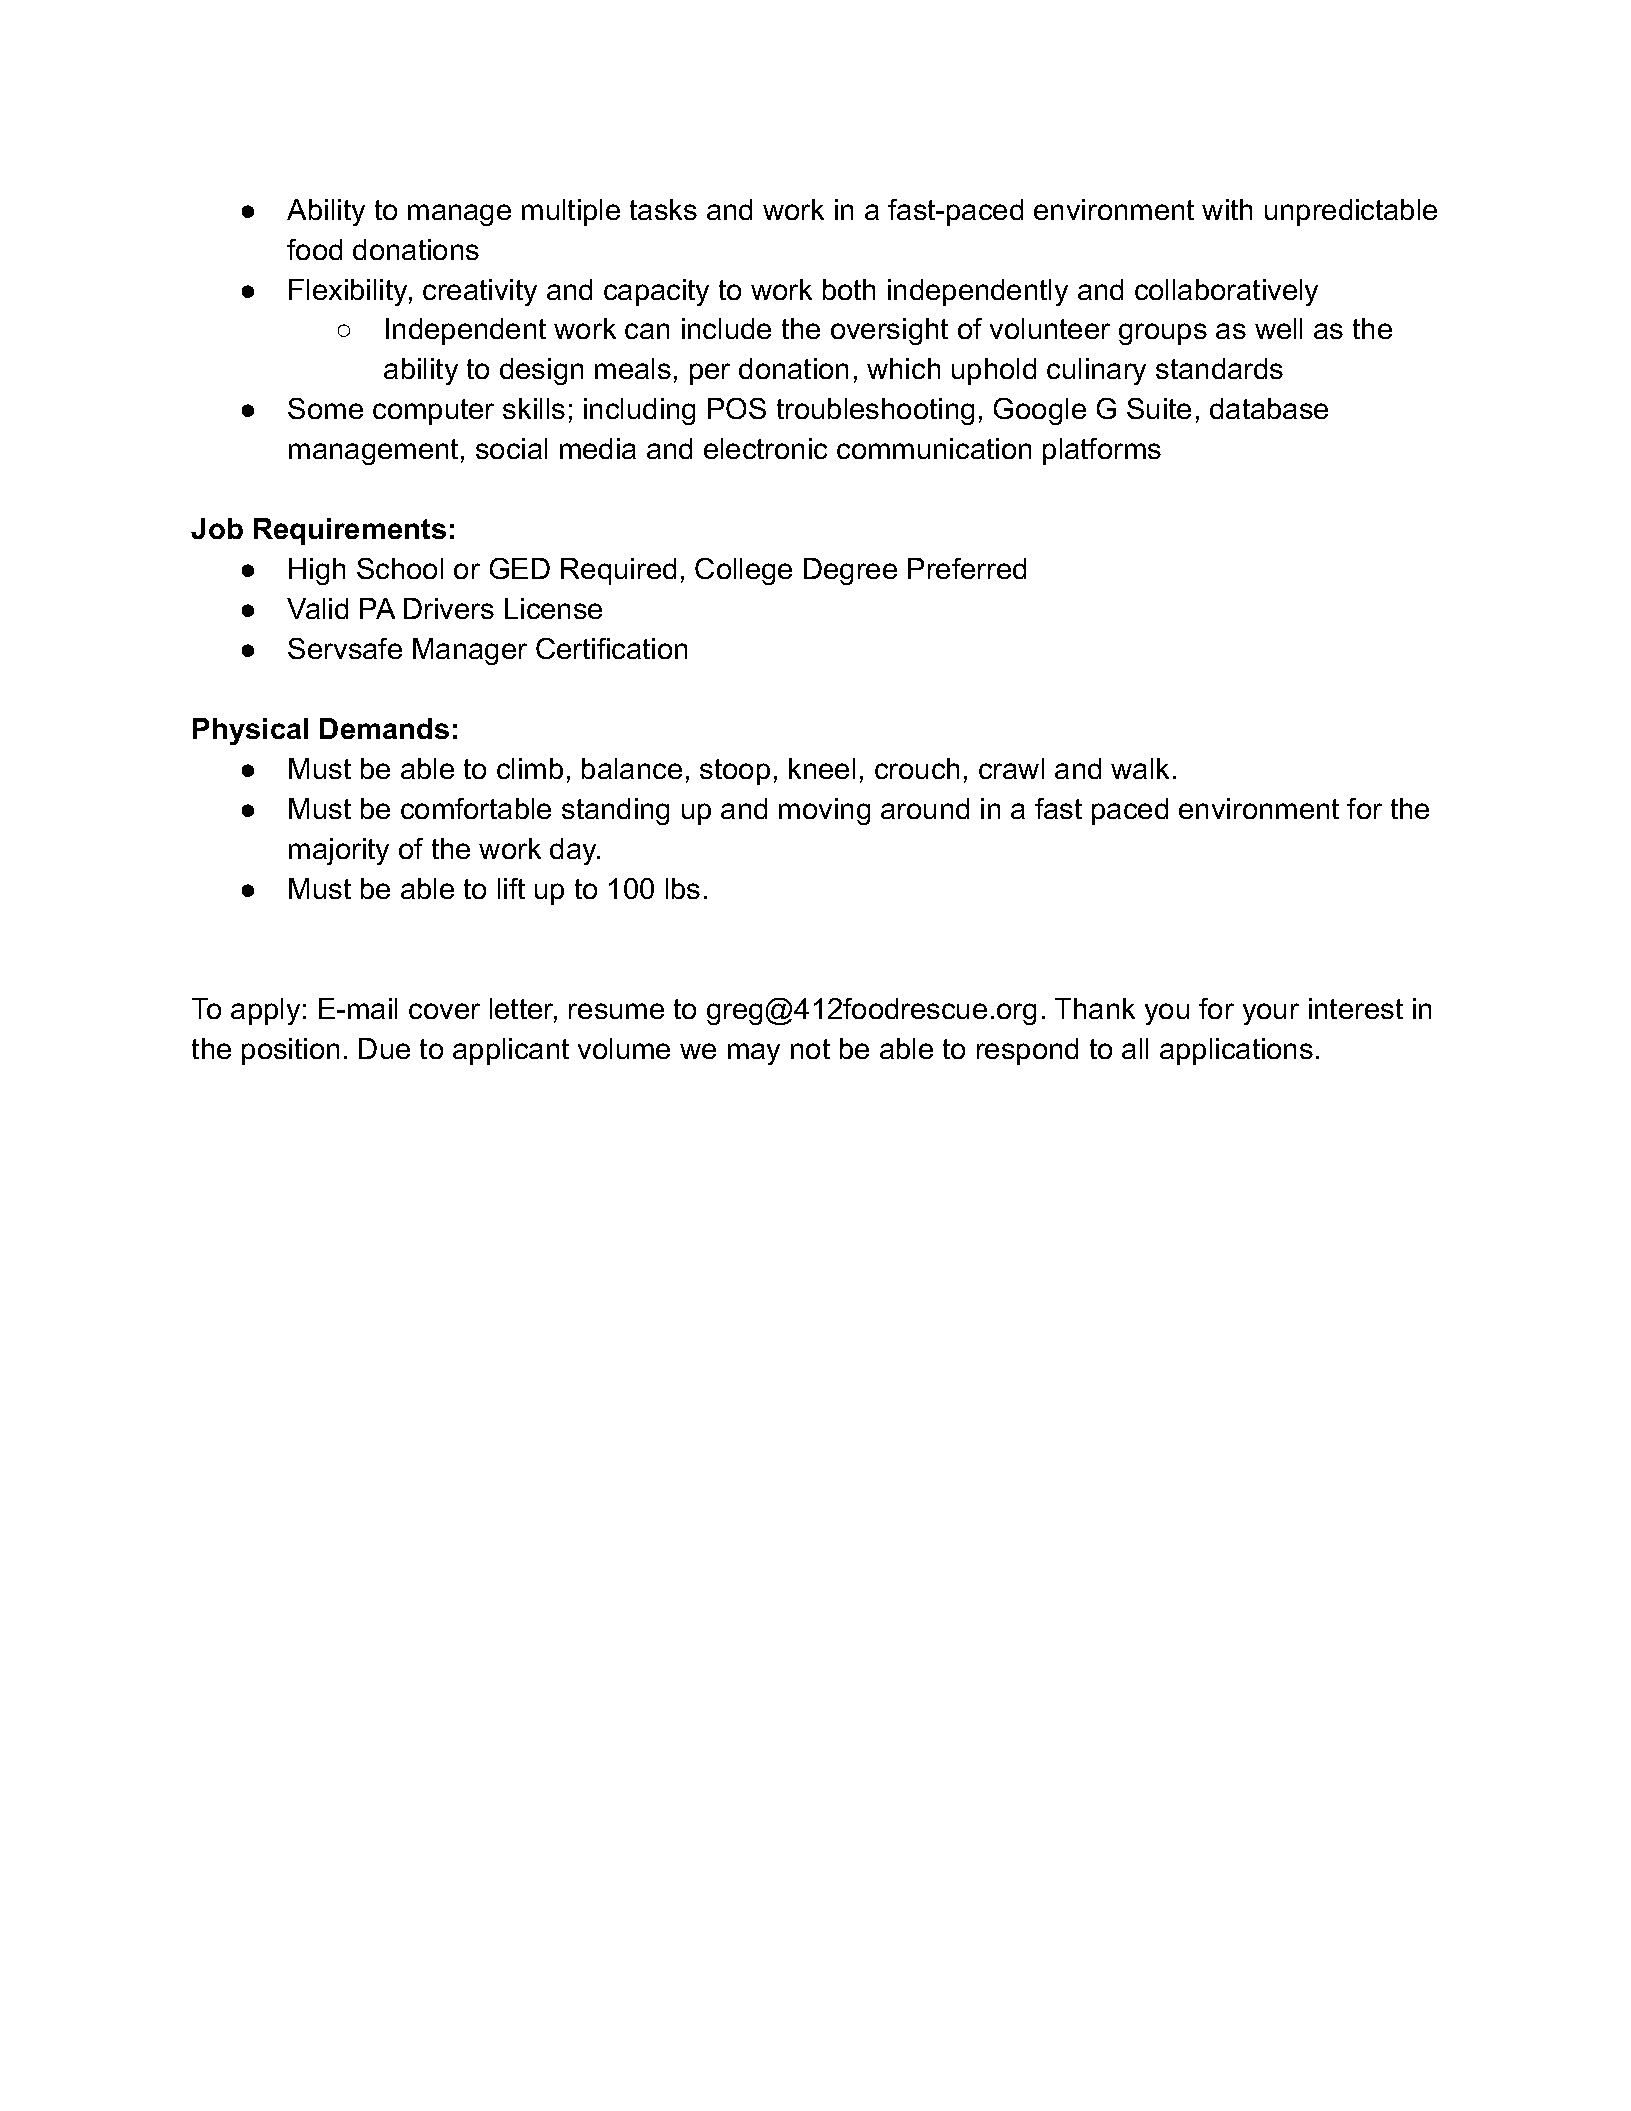 The width and height of the screenshot is (1631, 2111). I want to click on tasks, so click(663, 209).
